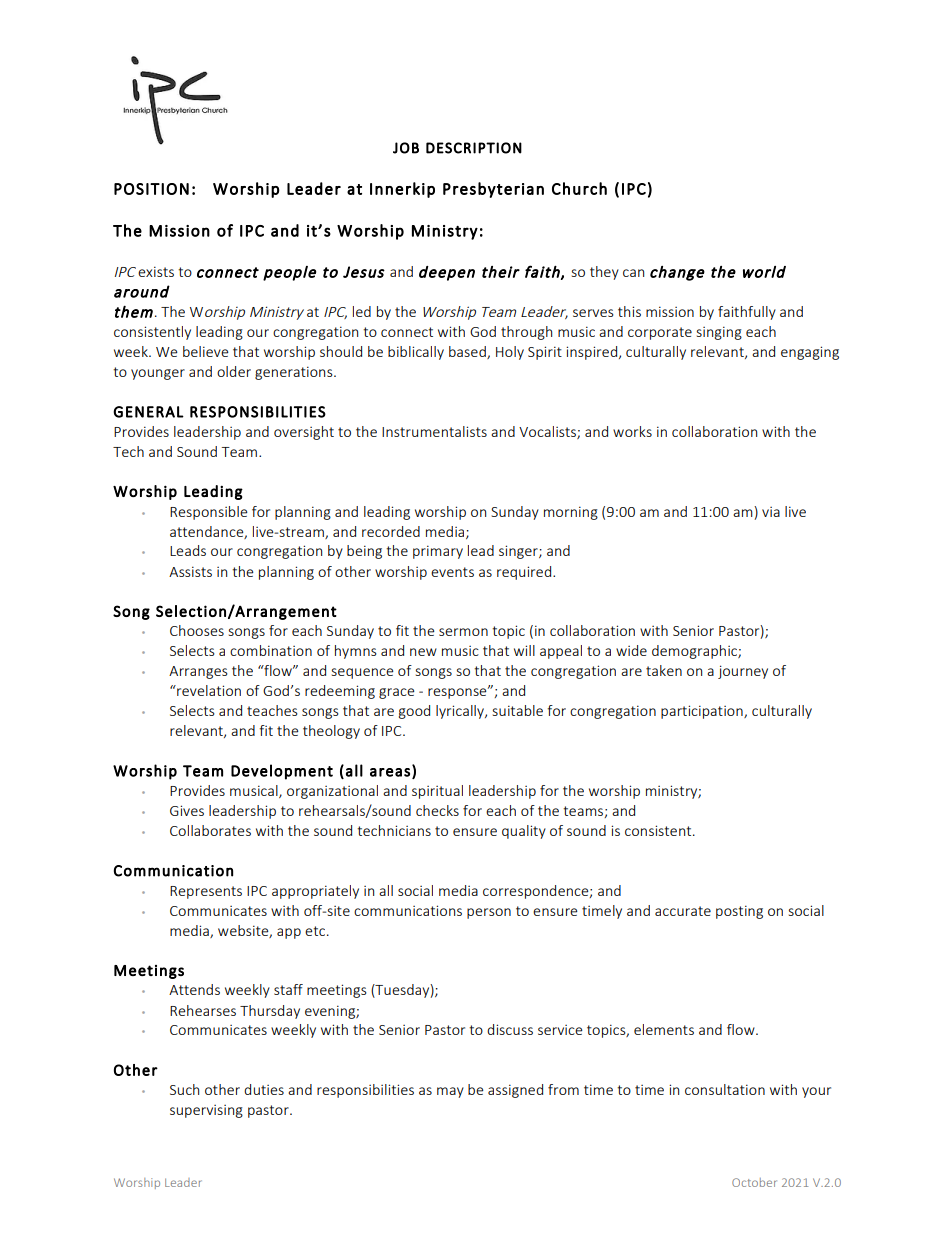  I want to click on POSITION, so click(151, 189).
